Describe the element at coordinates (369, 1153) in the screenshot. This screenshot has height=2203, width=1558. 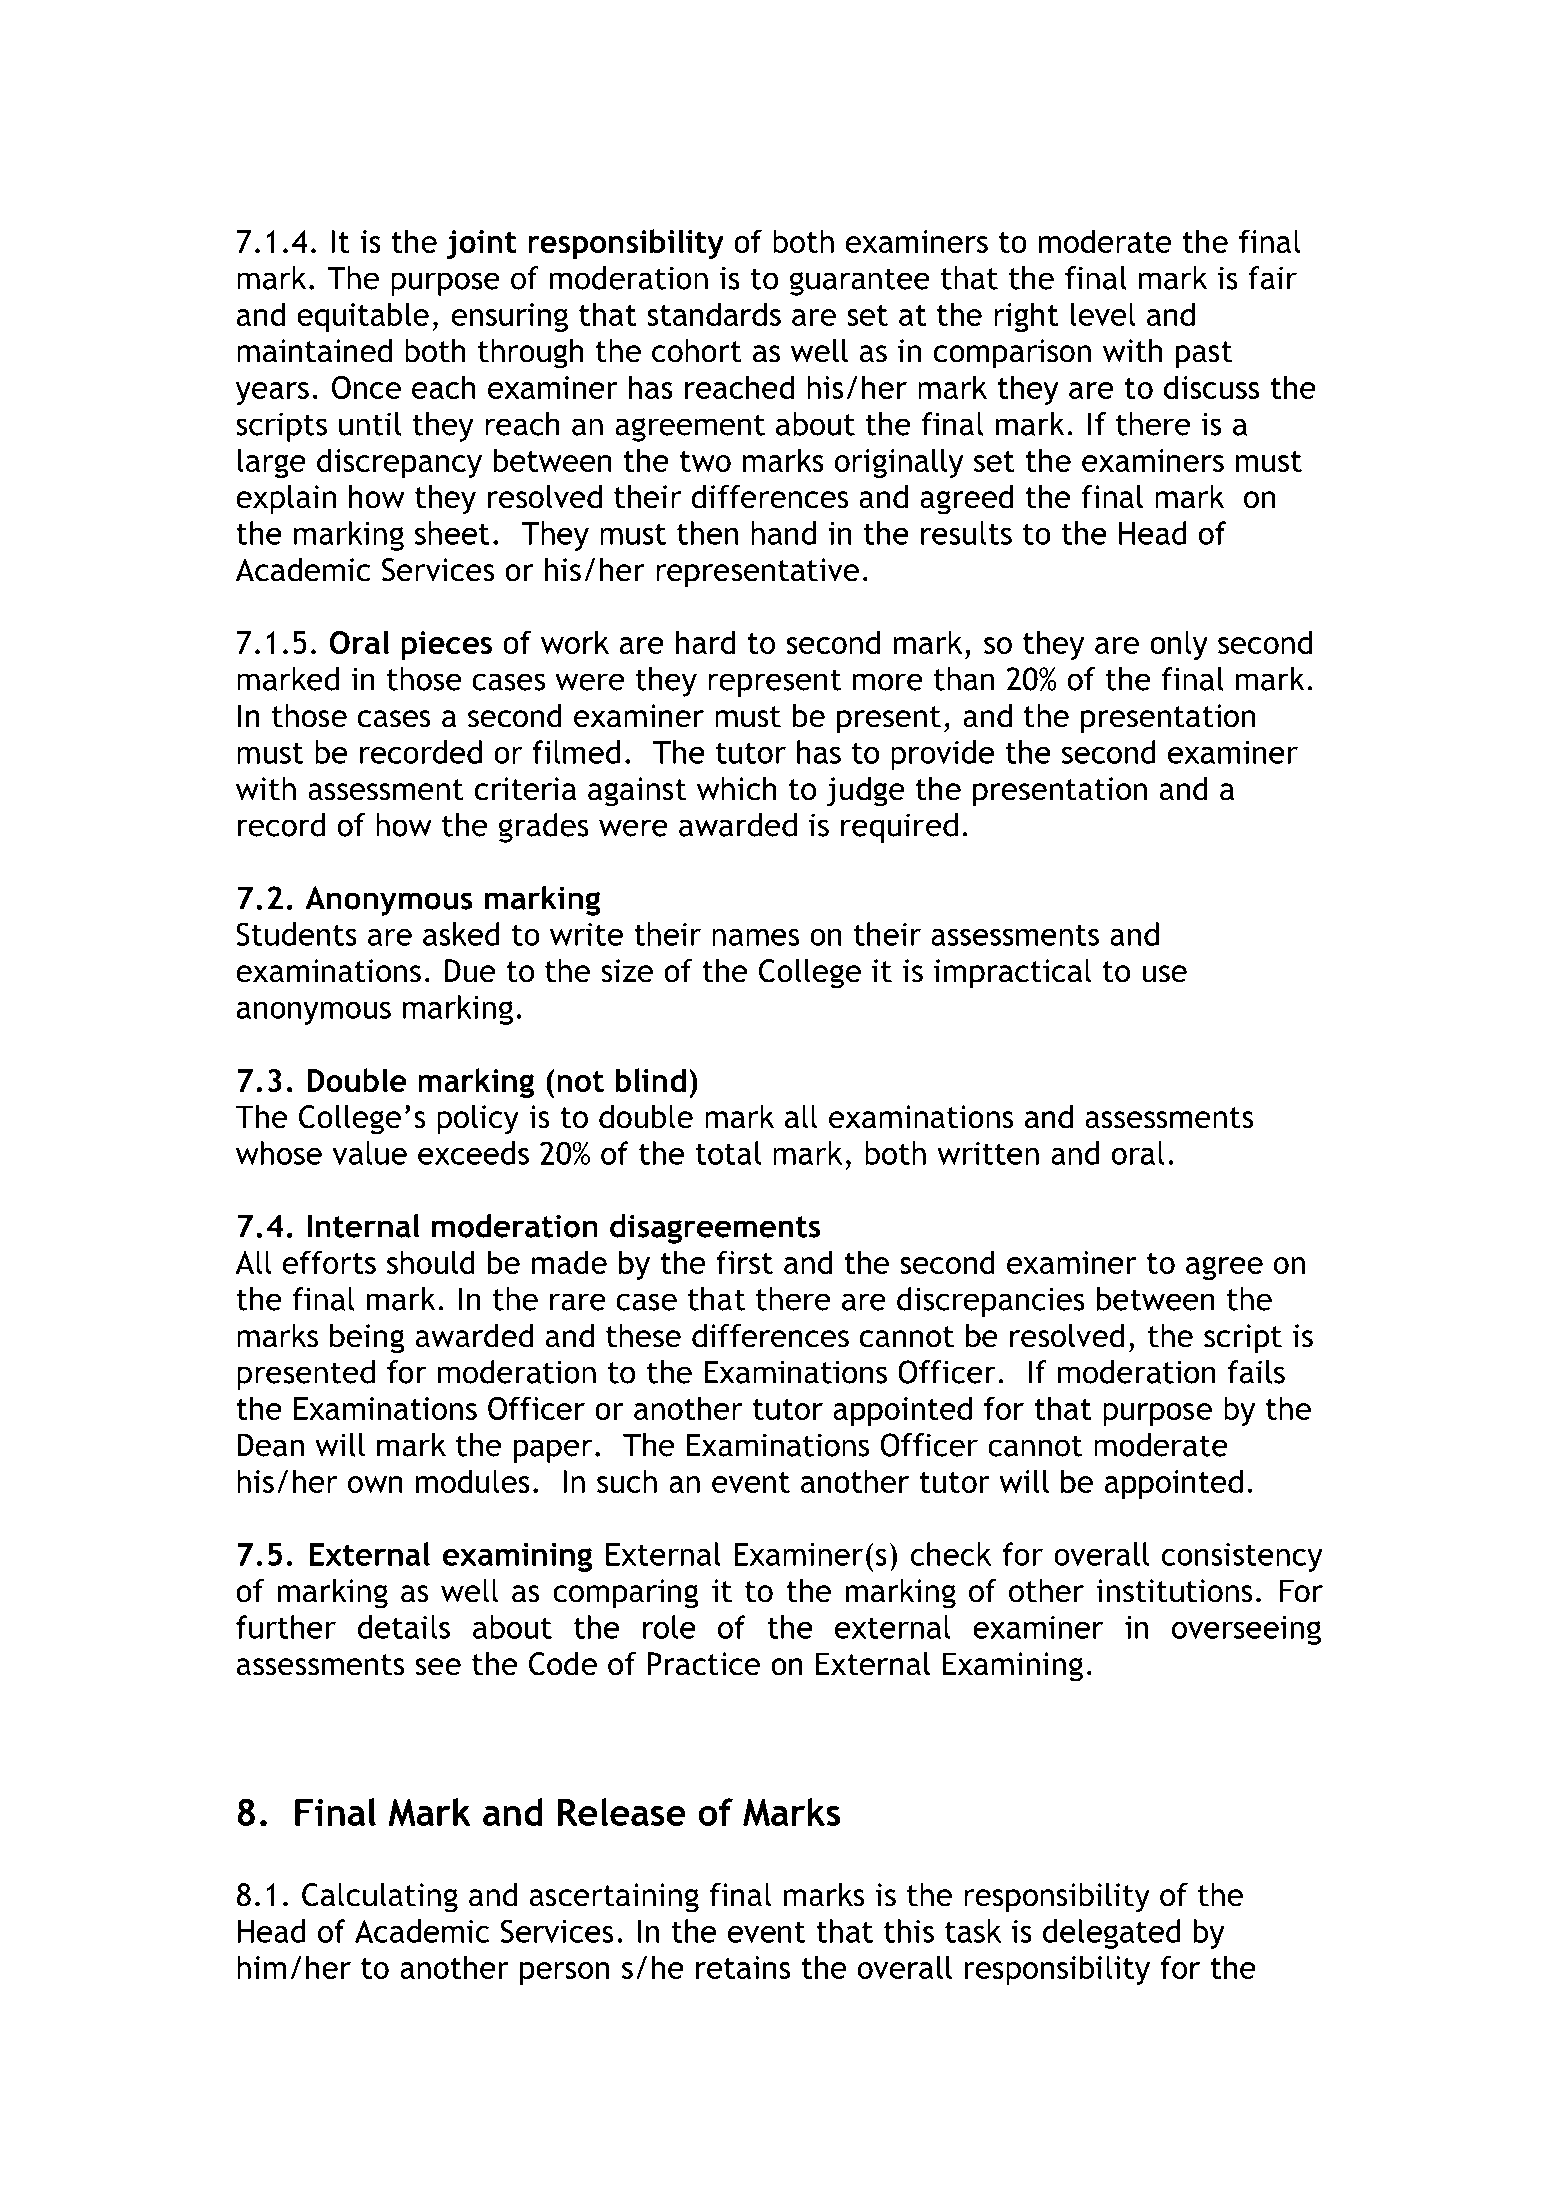
I see `value` at that location.
